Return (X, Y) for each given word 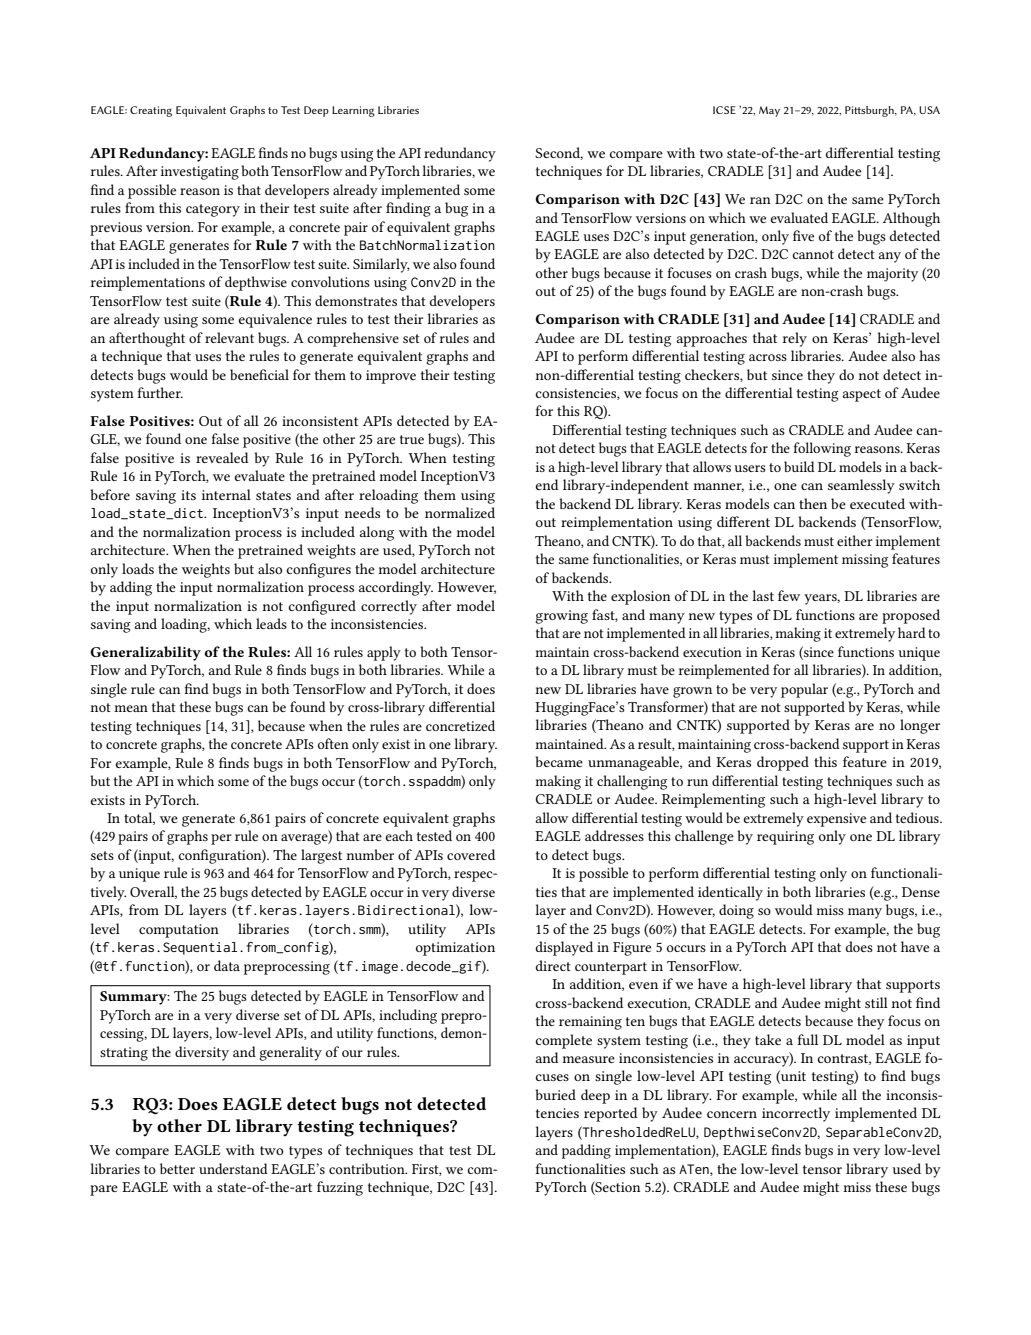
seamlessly (861, 486)
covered (471, 854)
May (769, 111)
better (177, 1168)
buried (555, 1094)
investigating (200, 173)
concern (732, 1114)
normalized (460, 512)
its (188, 495)
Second (559, 153)
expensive (836, 820)
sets (102, 855)
